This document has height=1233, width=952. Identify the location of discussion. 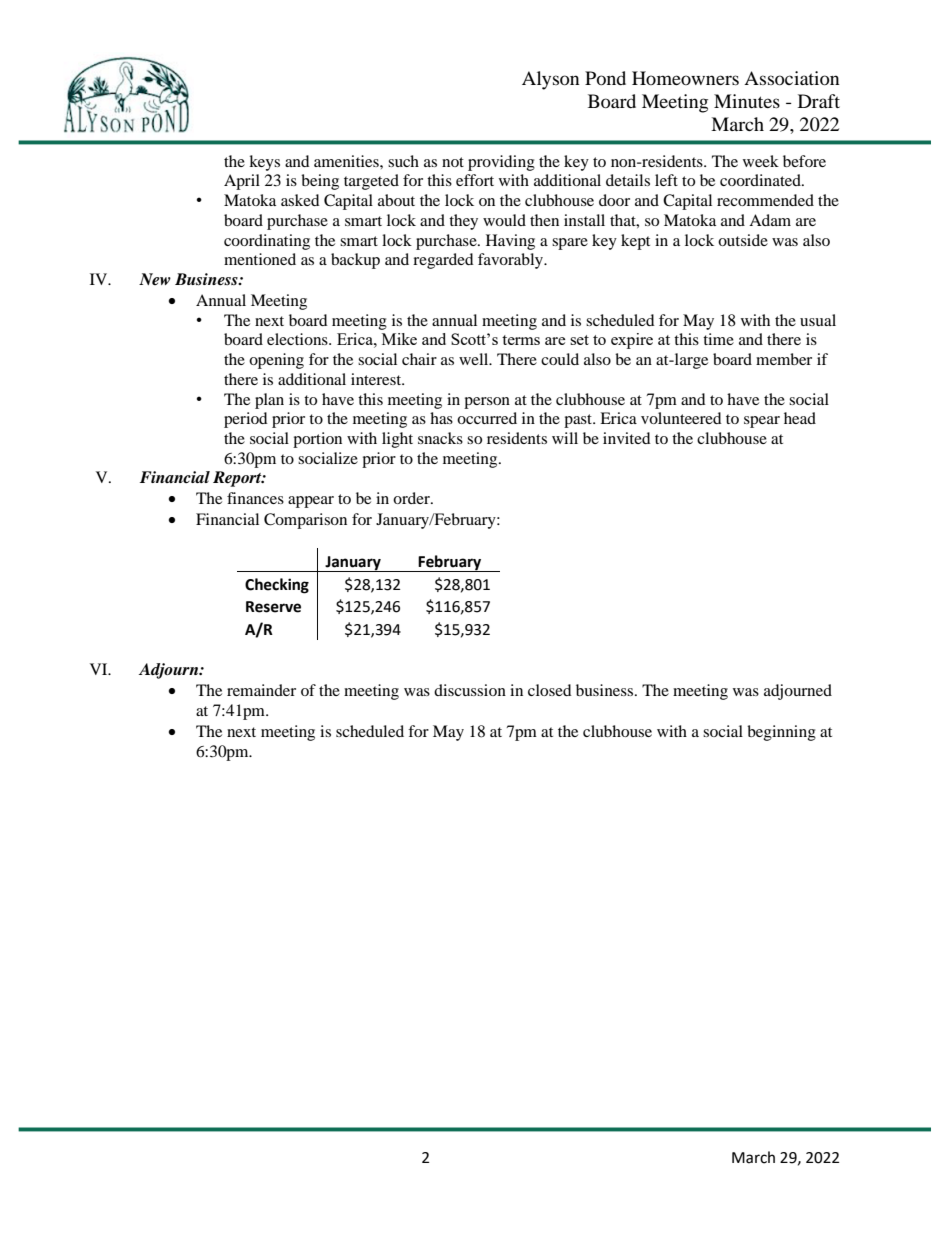
(470, 690).
